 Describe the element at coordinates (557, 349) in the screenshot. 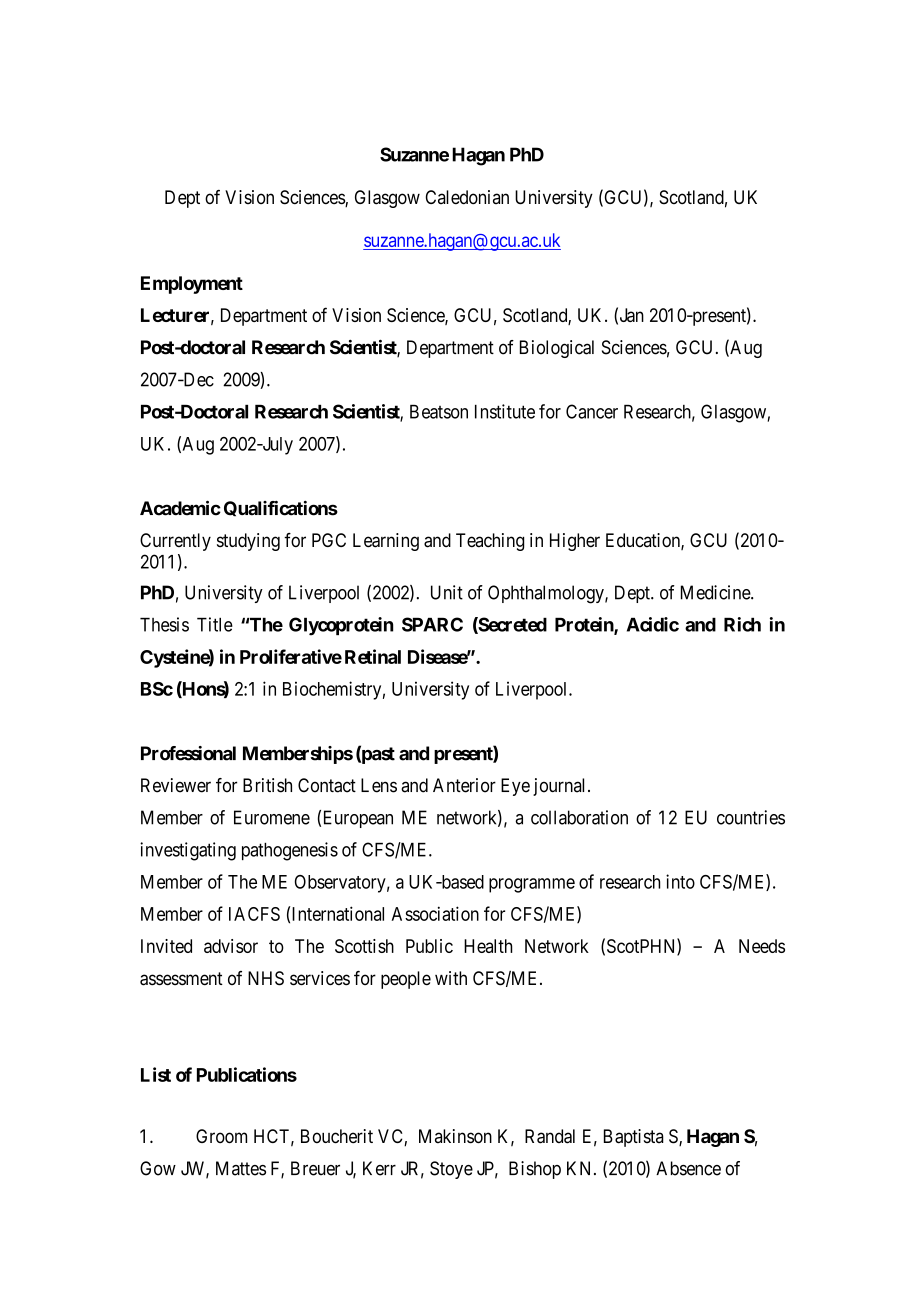

I see `Biological` at that location.
